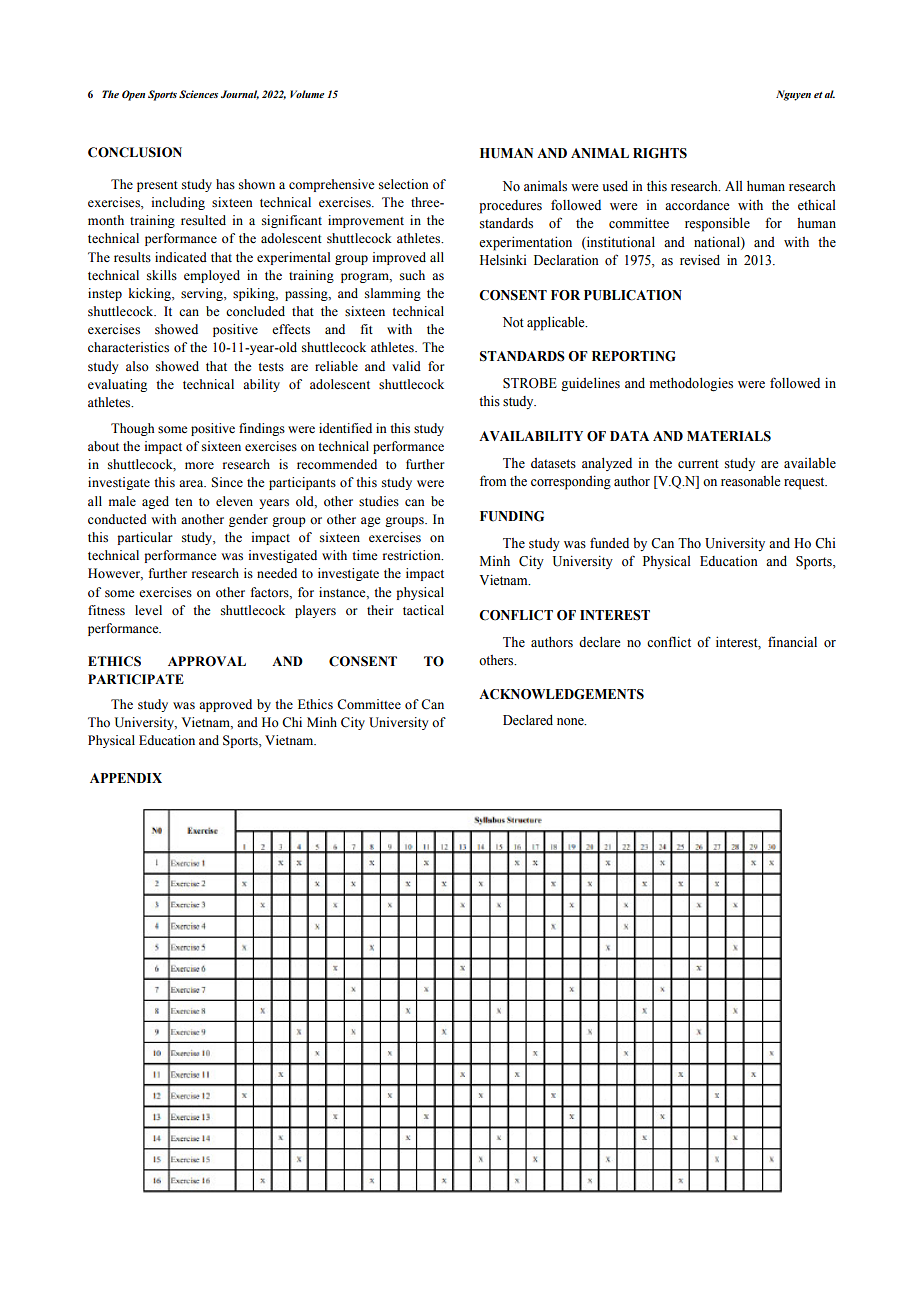 The image size is (924, 1308). Describe the element at coordinates (493, 480) in the document. I see `from` at that location.
